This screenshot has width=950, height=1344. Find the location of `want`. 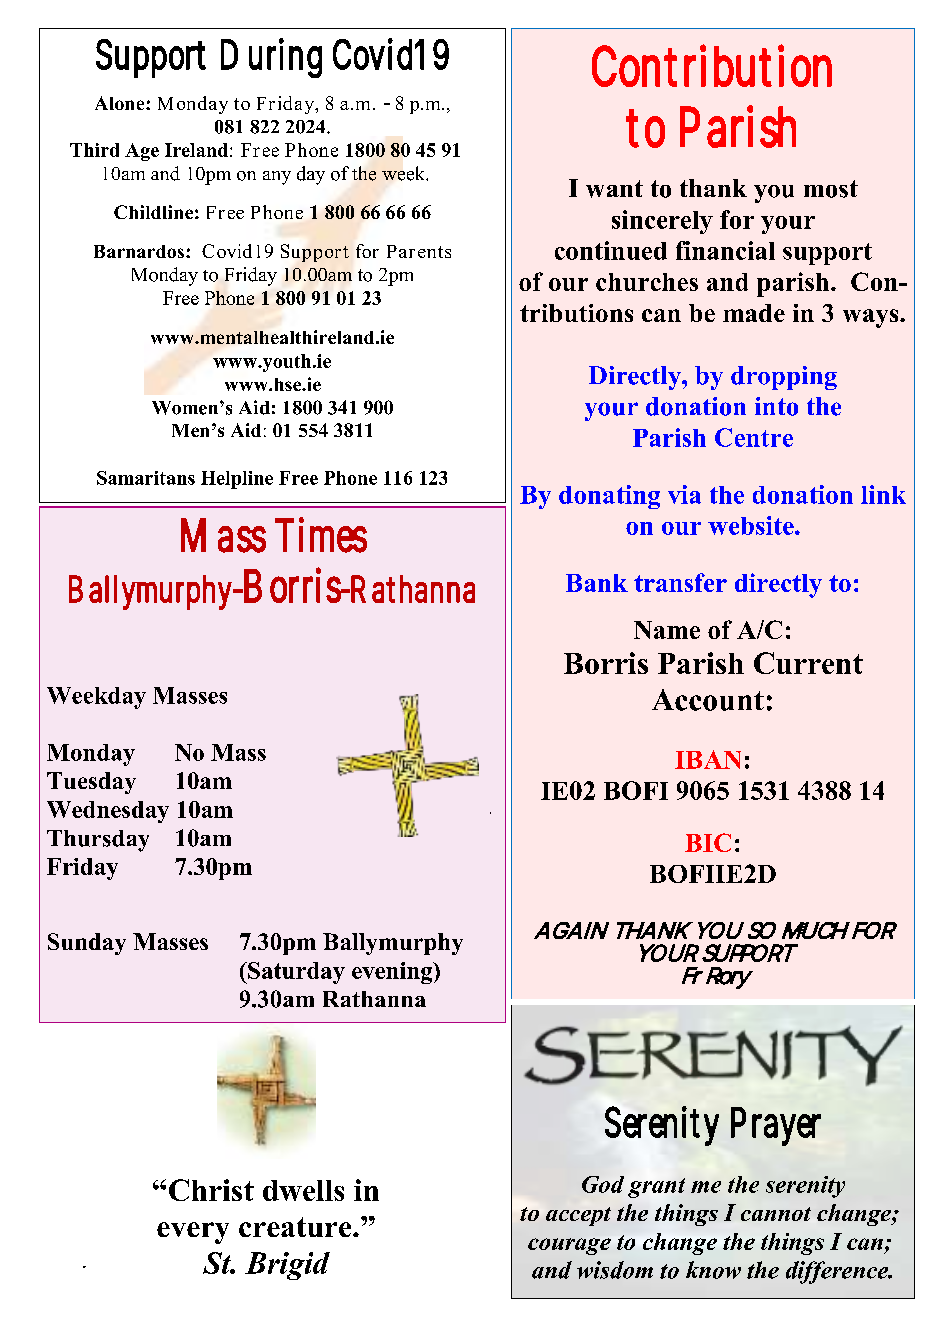

want is located at coordinates (614, 189).
